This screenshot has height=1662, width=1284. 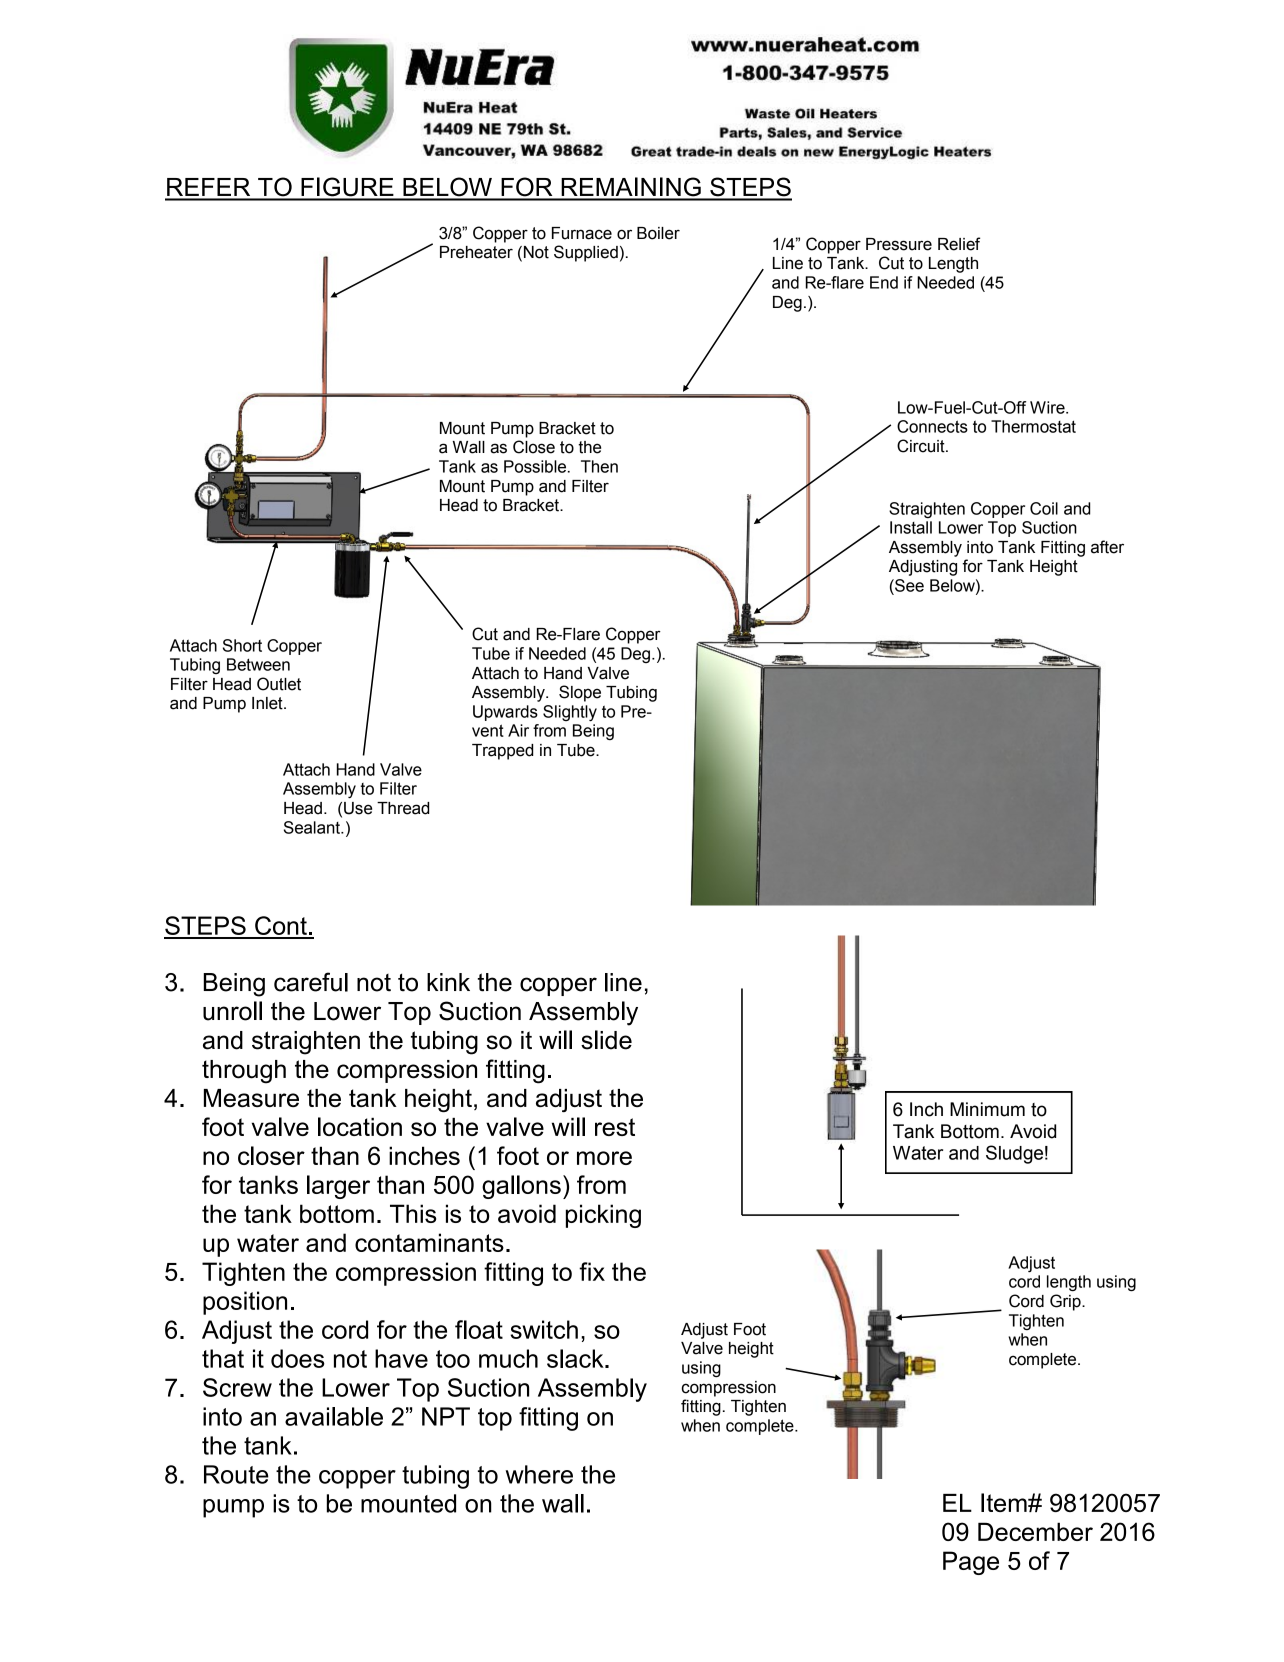 What do you see at coordinates (658, 233) in the screenshot?
I see `Boiler` at bounding box center [658, 233].
